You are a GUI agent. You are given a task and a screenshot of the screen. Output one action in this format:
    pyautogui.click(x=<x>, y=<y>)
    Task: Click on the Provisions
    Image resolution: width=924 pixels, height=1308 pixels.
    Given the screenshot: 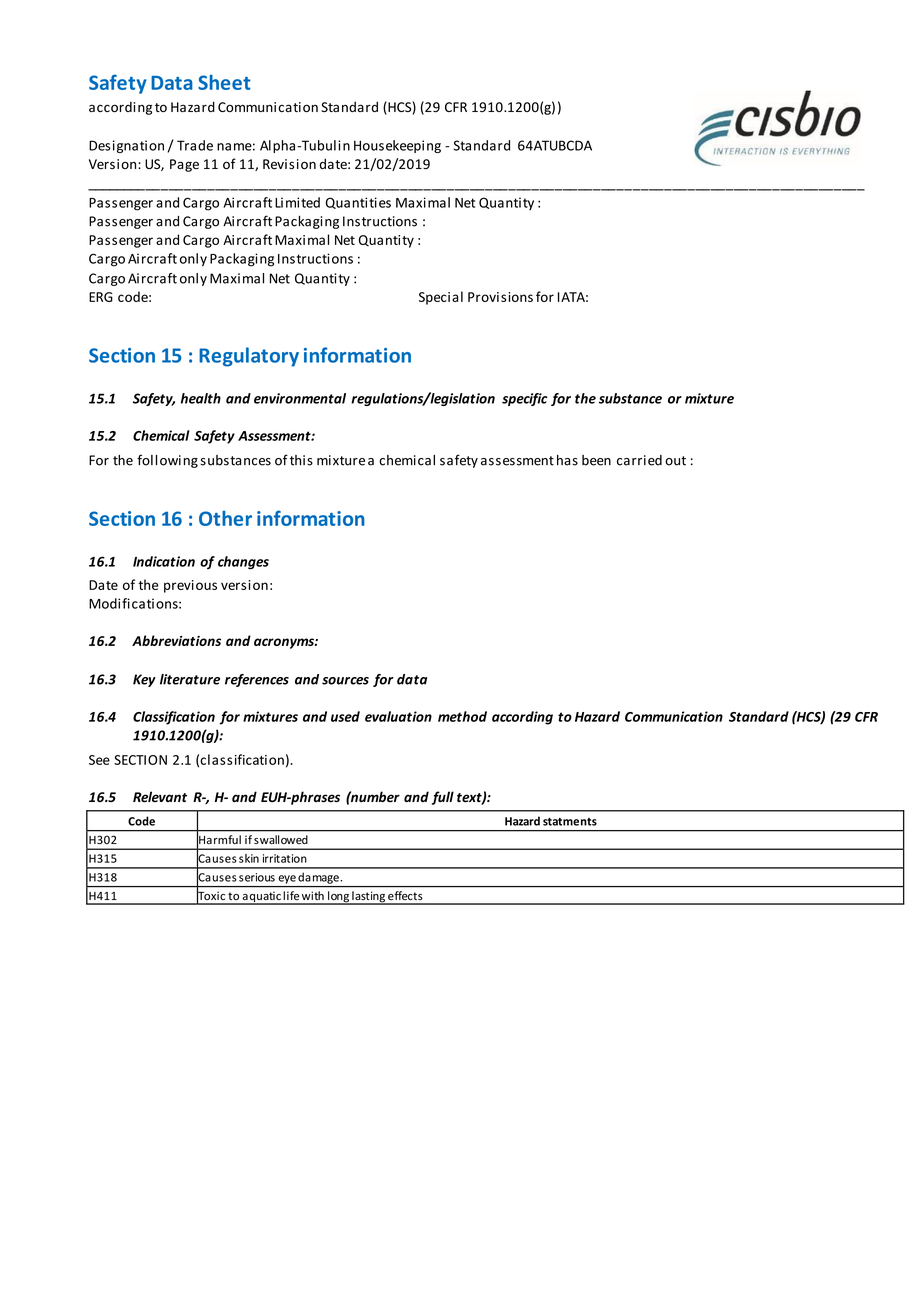 What is the action you would take?
    pyautogui.click(x=500, y=297)
